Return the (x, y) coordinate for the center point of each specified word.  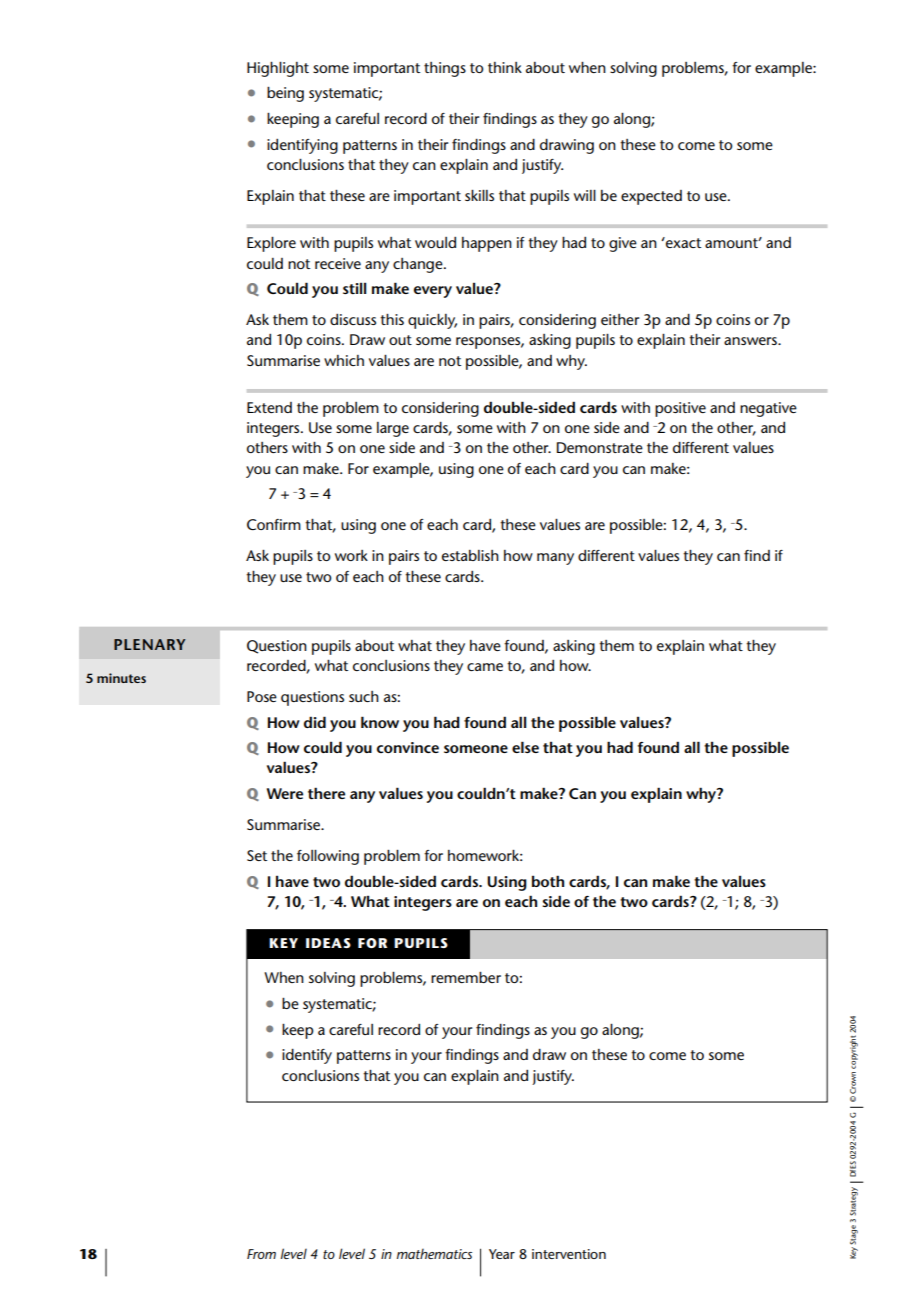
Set (257, 855)
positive (680, 409)
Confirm (274, 524)
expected (651, 197)
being (285, 94)
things (445, 69)
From (261, 1254)
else (525, 747)
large (393, 429)
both (548, 881)
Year (502, 1254)
